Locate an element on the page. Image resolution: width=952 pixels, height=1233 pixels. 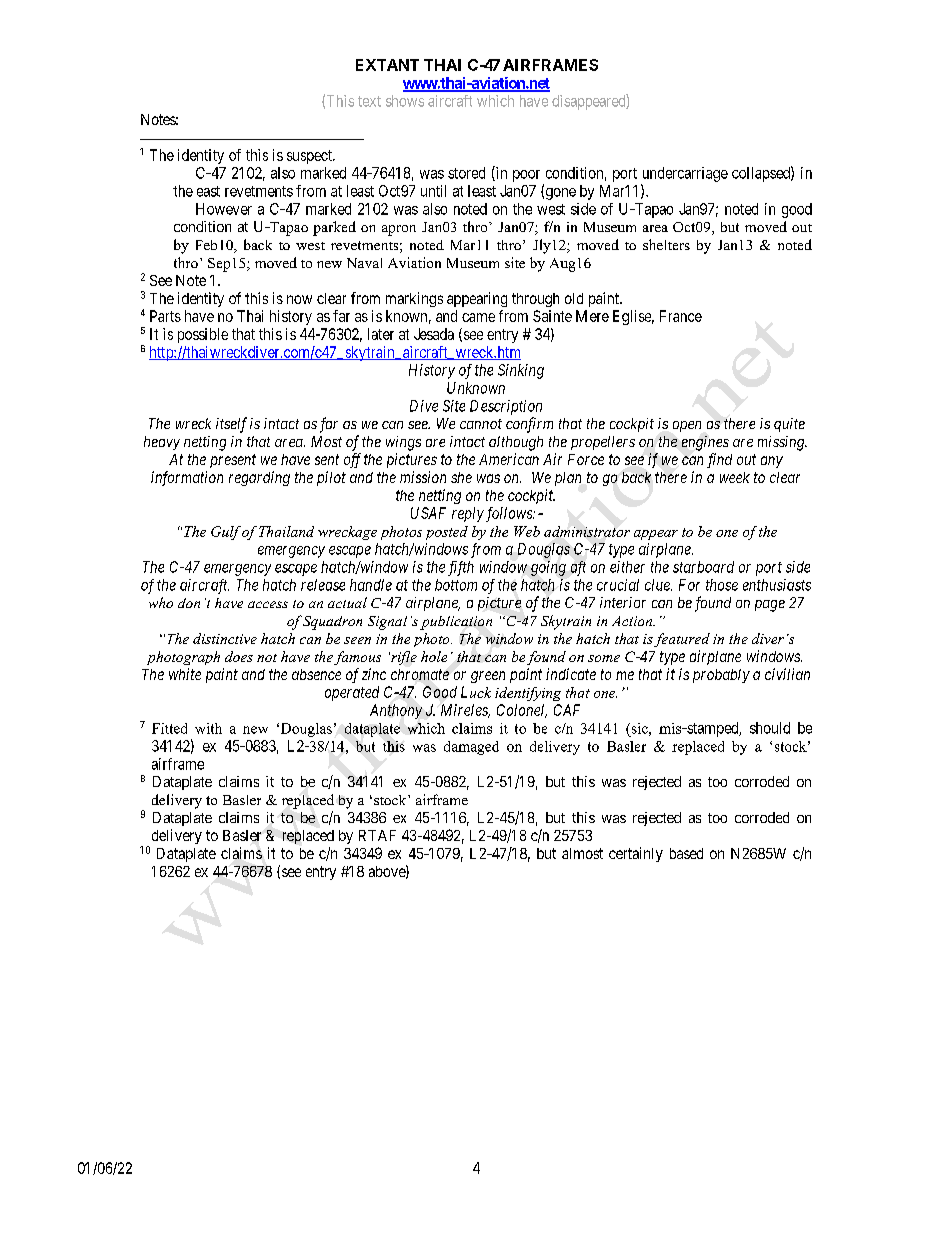
shelters is located at coordinates (666, 244).
